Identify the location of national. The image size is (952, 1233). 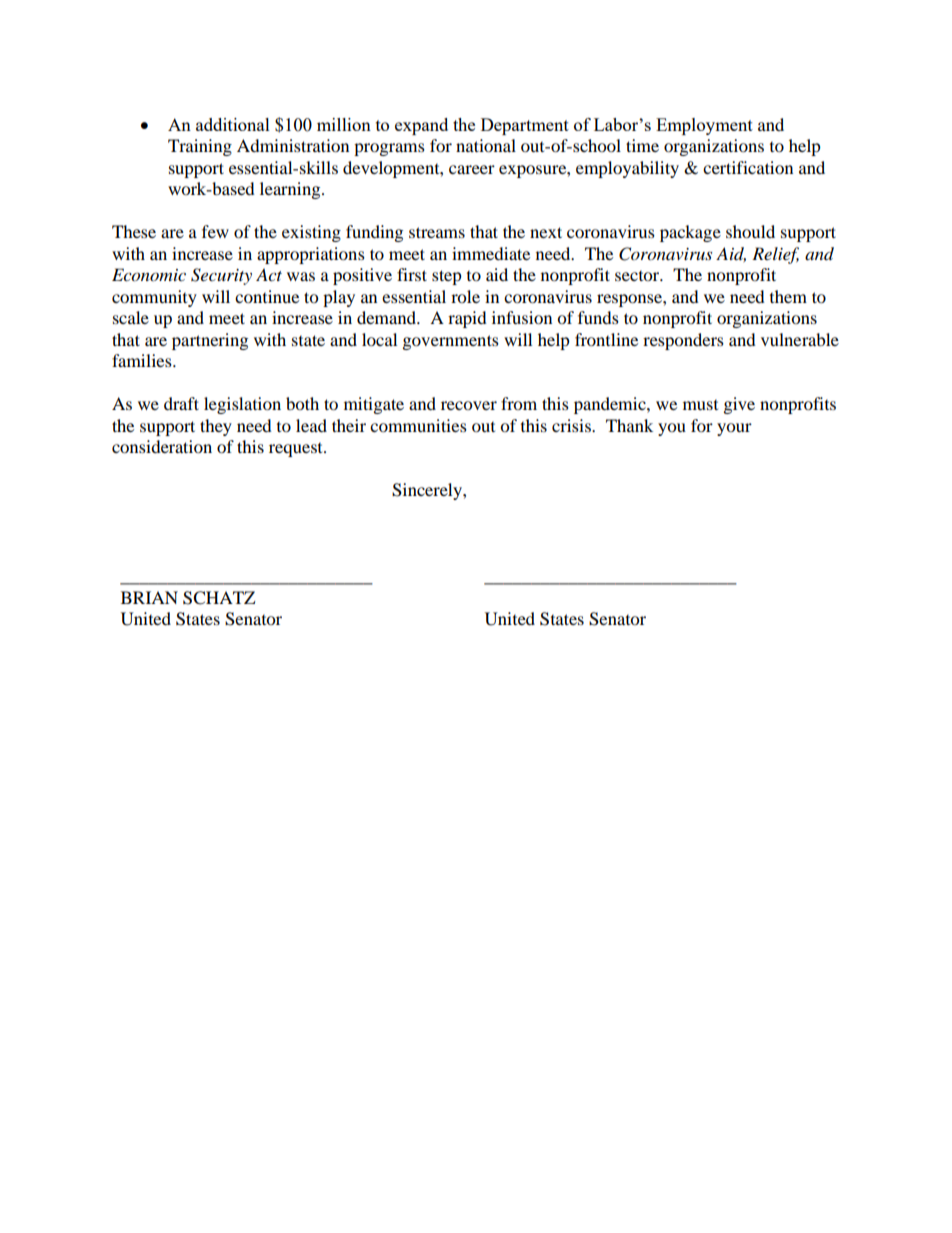
(486, 145).
